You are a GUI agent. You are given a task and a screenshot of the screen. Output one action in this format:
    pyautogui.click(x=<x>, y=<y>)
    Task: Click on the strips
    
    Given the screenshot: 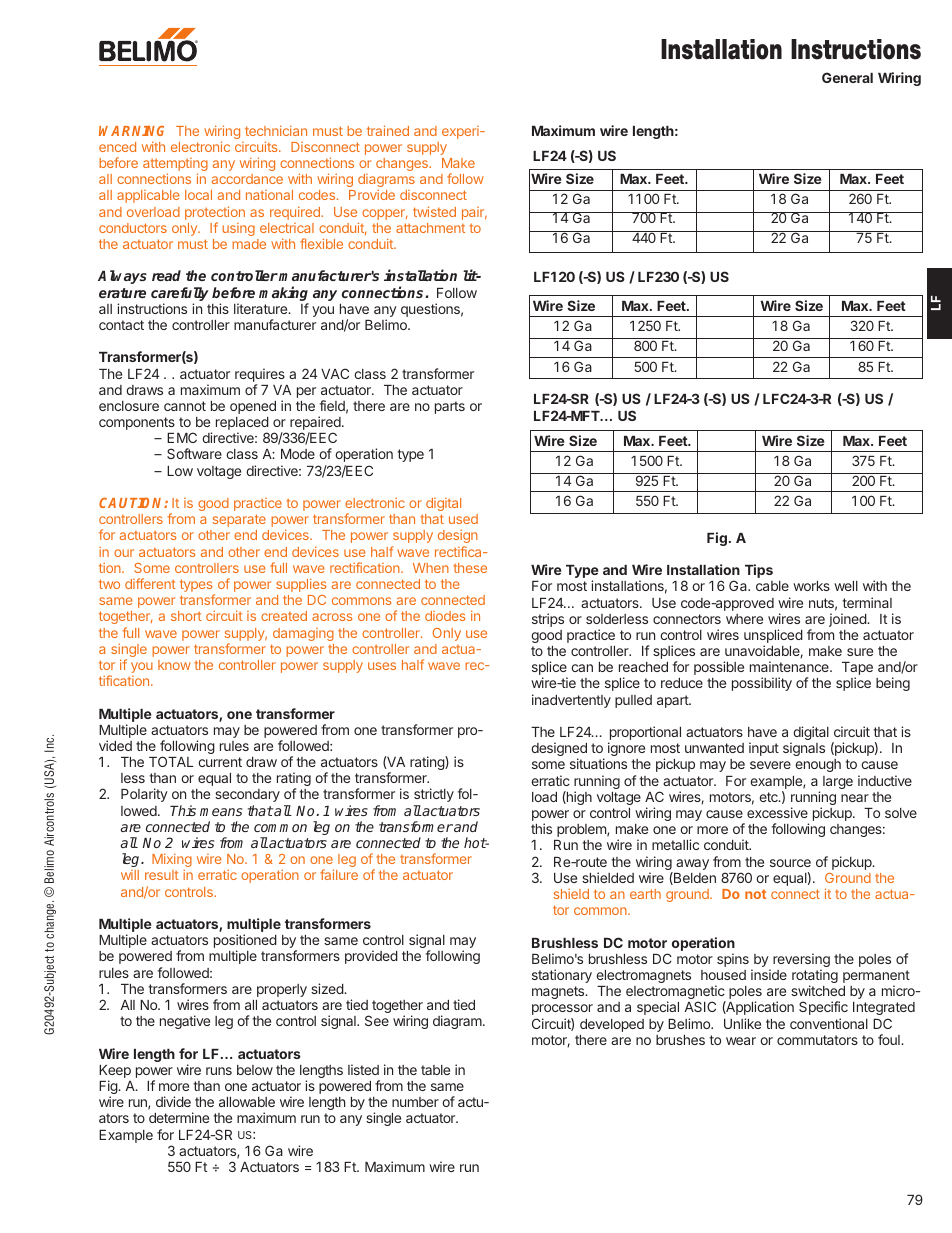 What is the action you would take?
    pyautogui.click(x=548, y=620)
